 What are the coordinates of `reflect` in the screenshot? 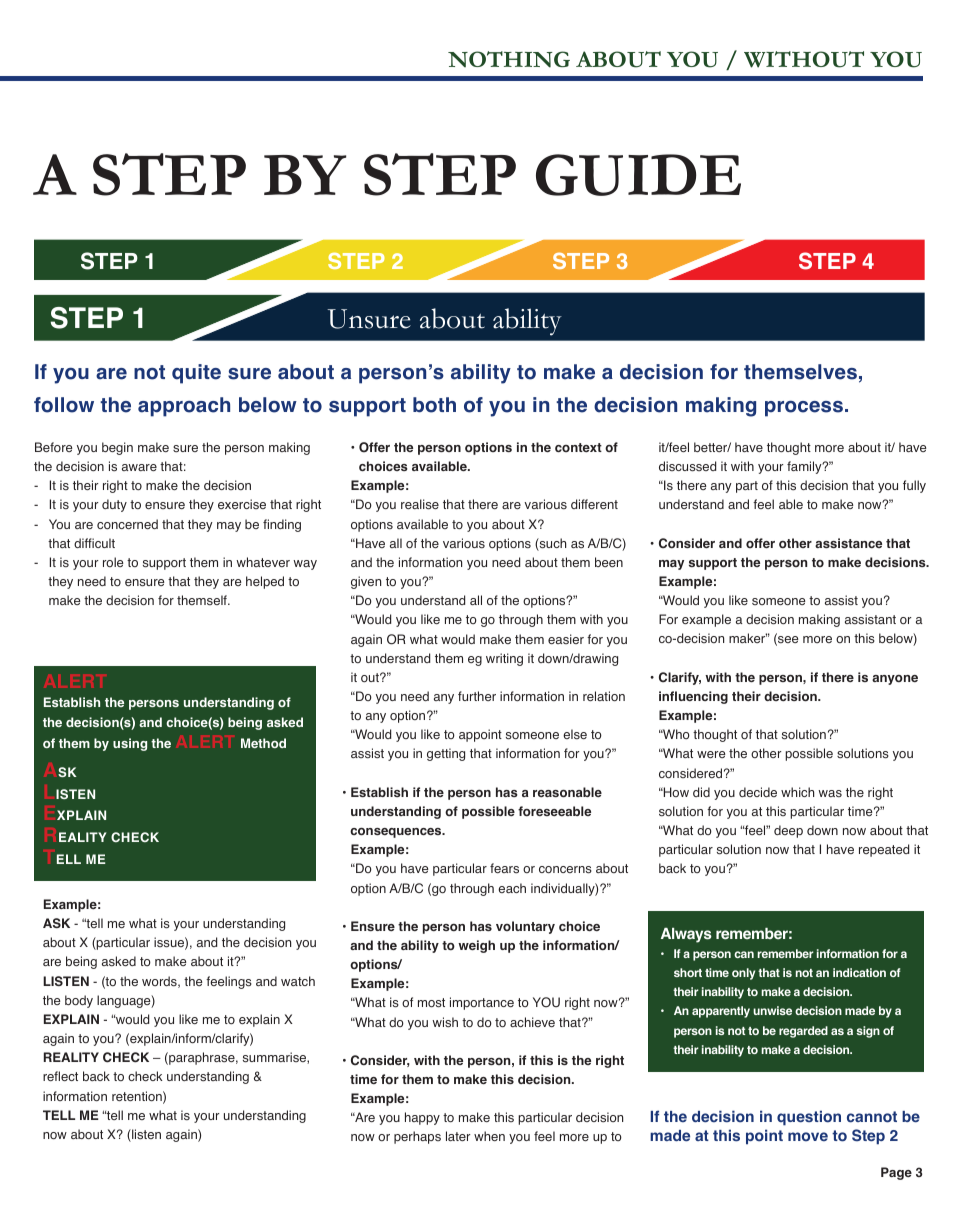 It's located at (60, 1076).
